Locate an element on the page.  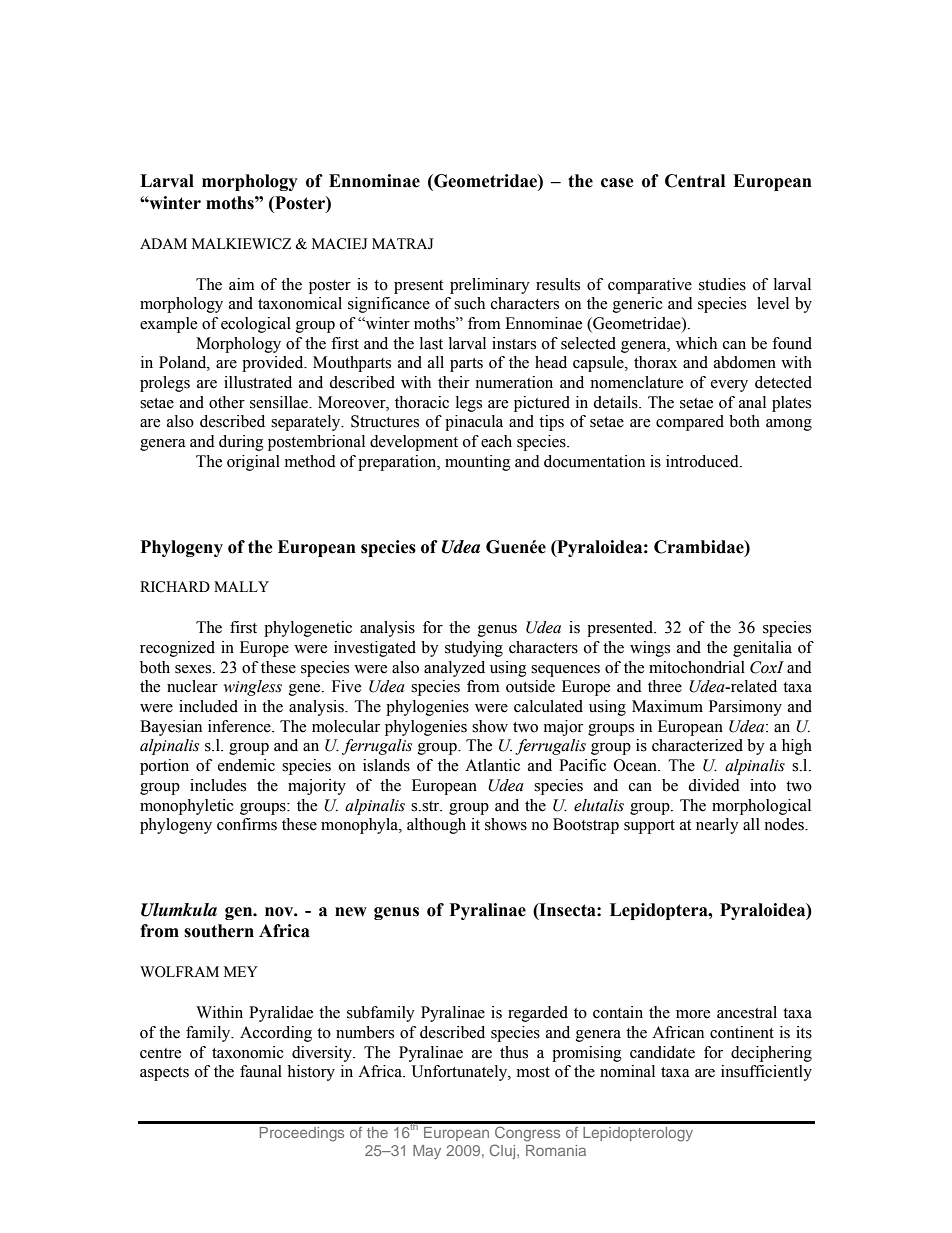
although is located at coordinates (436, 826).
